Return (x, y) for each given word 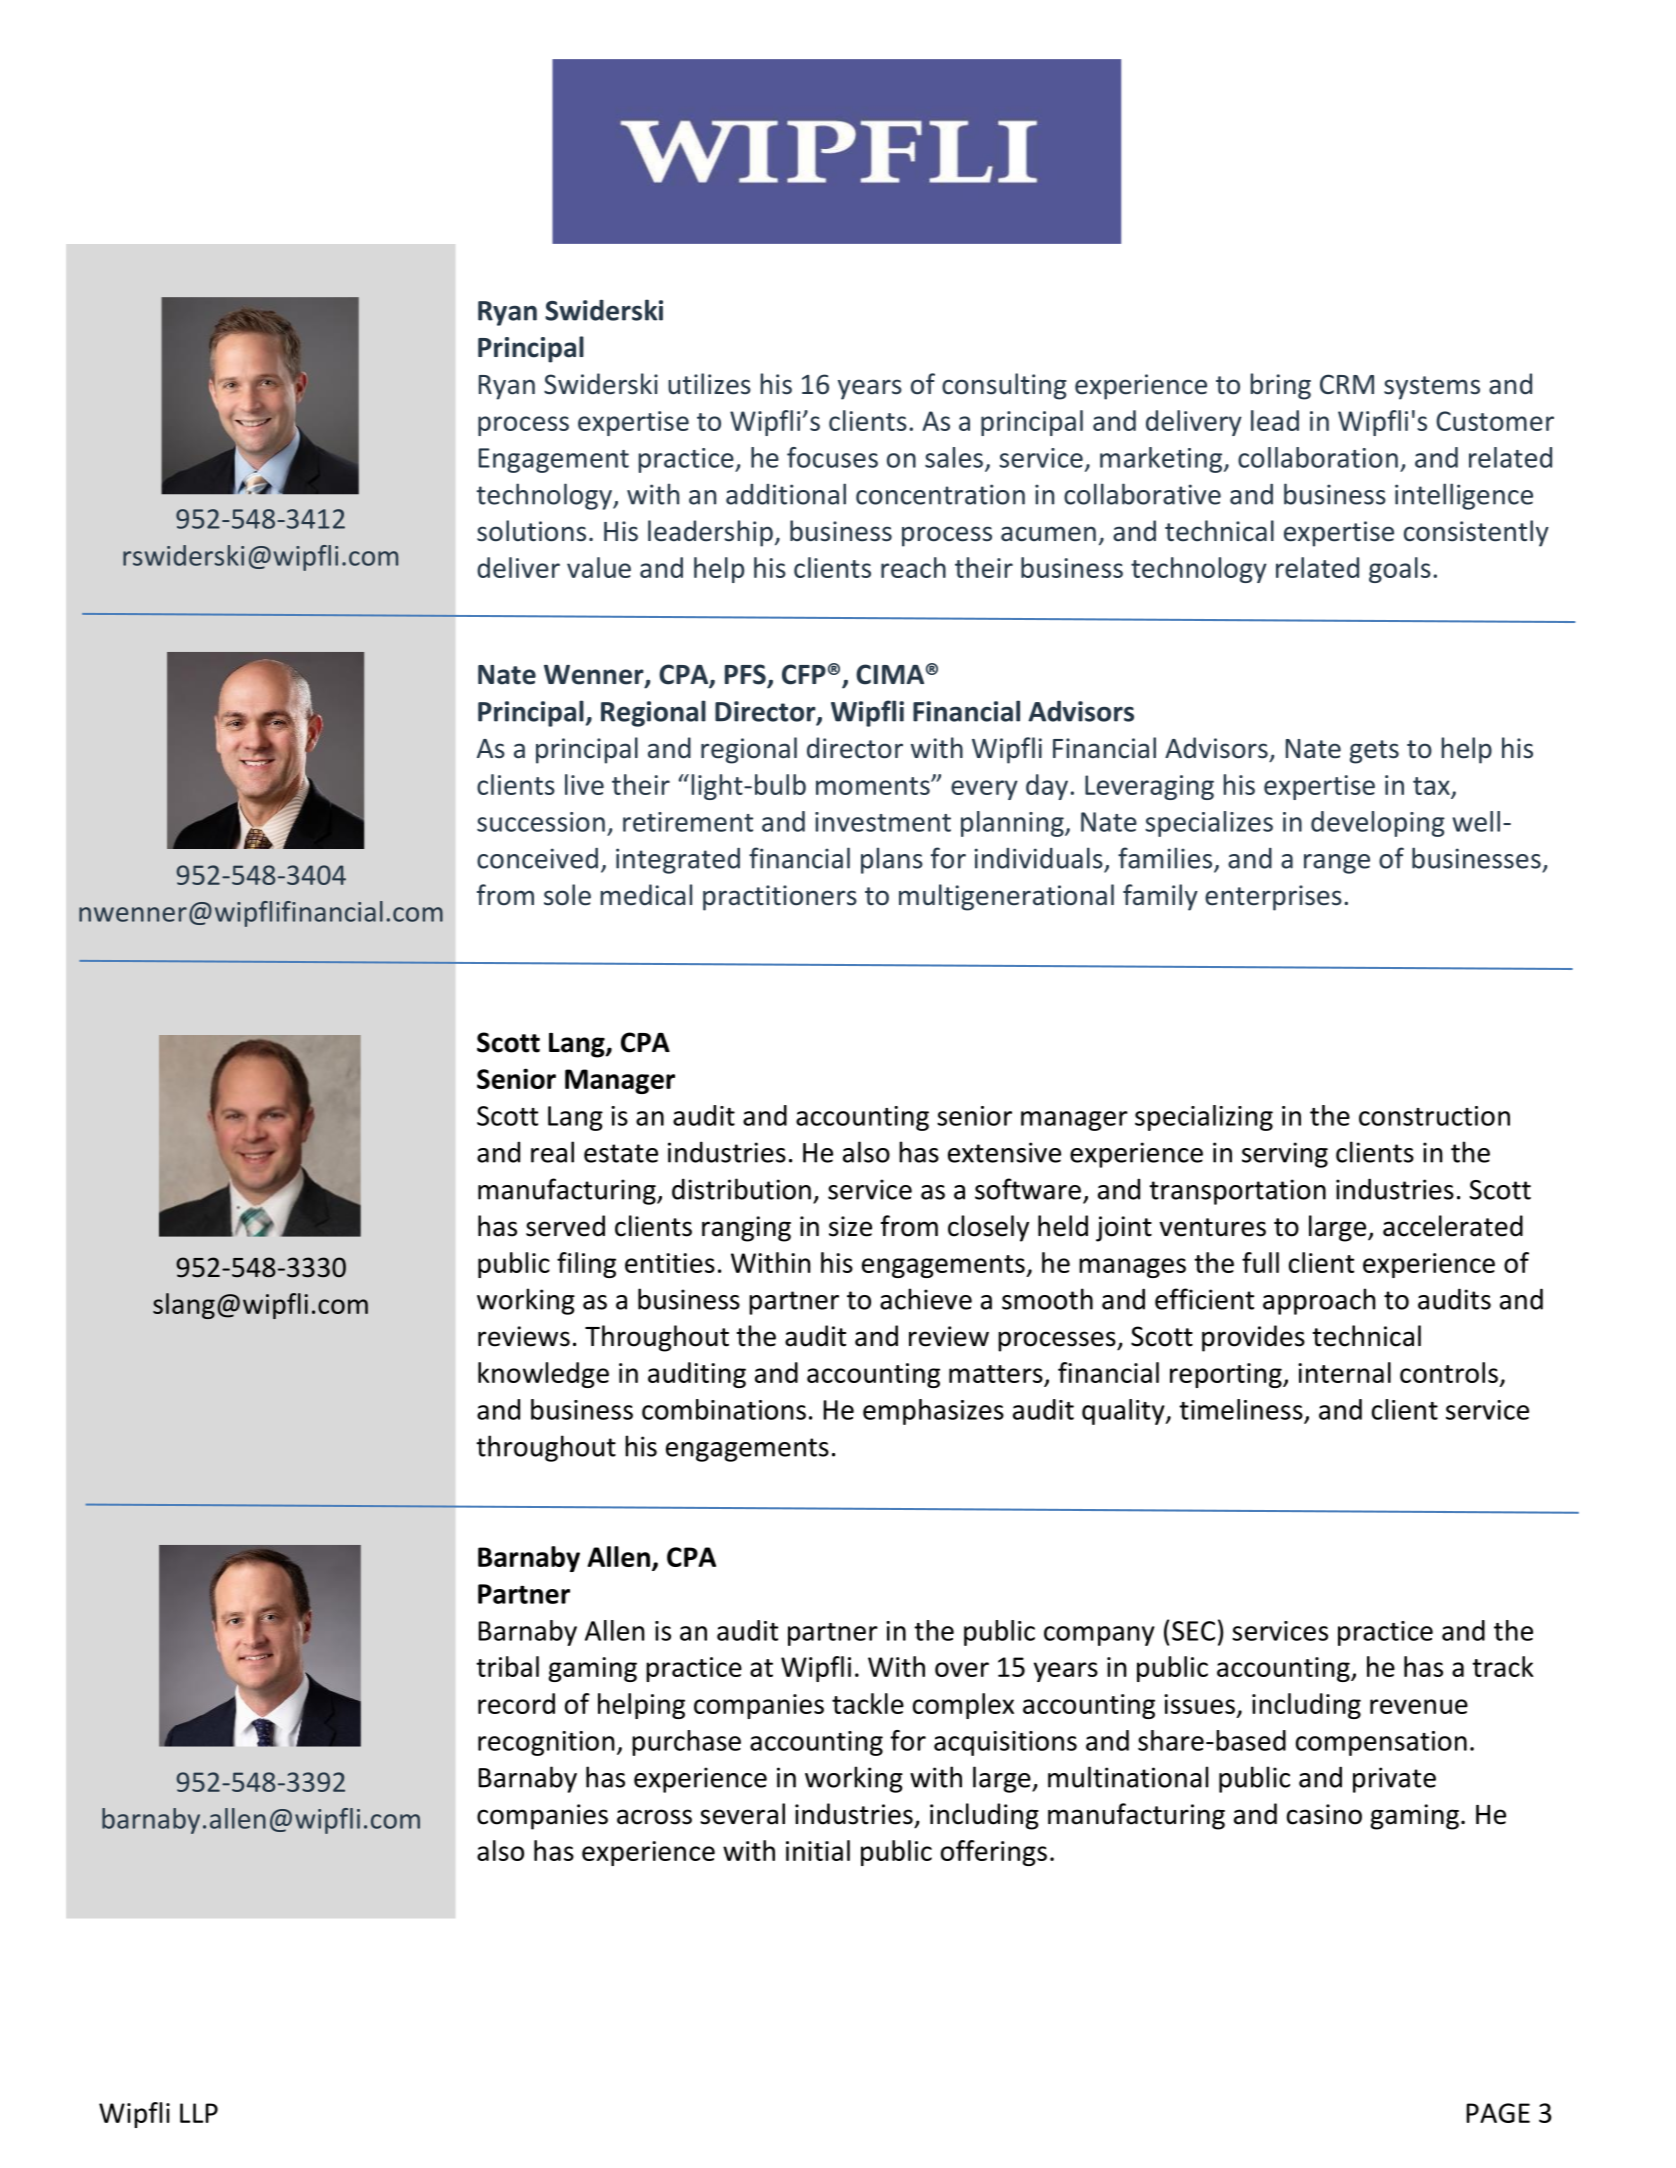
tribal (507, 1666)
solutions (531, 531)
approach (1319, 1301)
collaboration (1318, 457)
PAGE (1498, 2113)
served (565, 1226)
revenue (1419, 1706)
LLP (199, 2113)
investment (883, 822)
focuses (832, 457)
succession (541, 822)
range (1337, 864)
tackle (868, 1703)
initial (818, 1850)
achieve (926, 1299)
